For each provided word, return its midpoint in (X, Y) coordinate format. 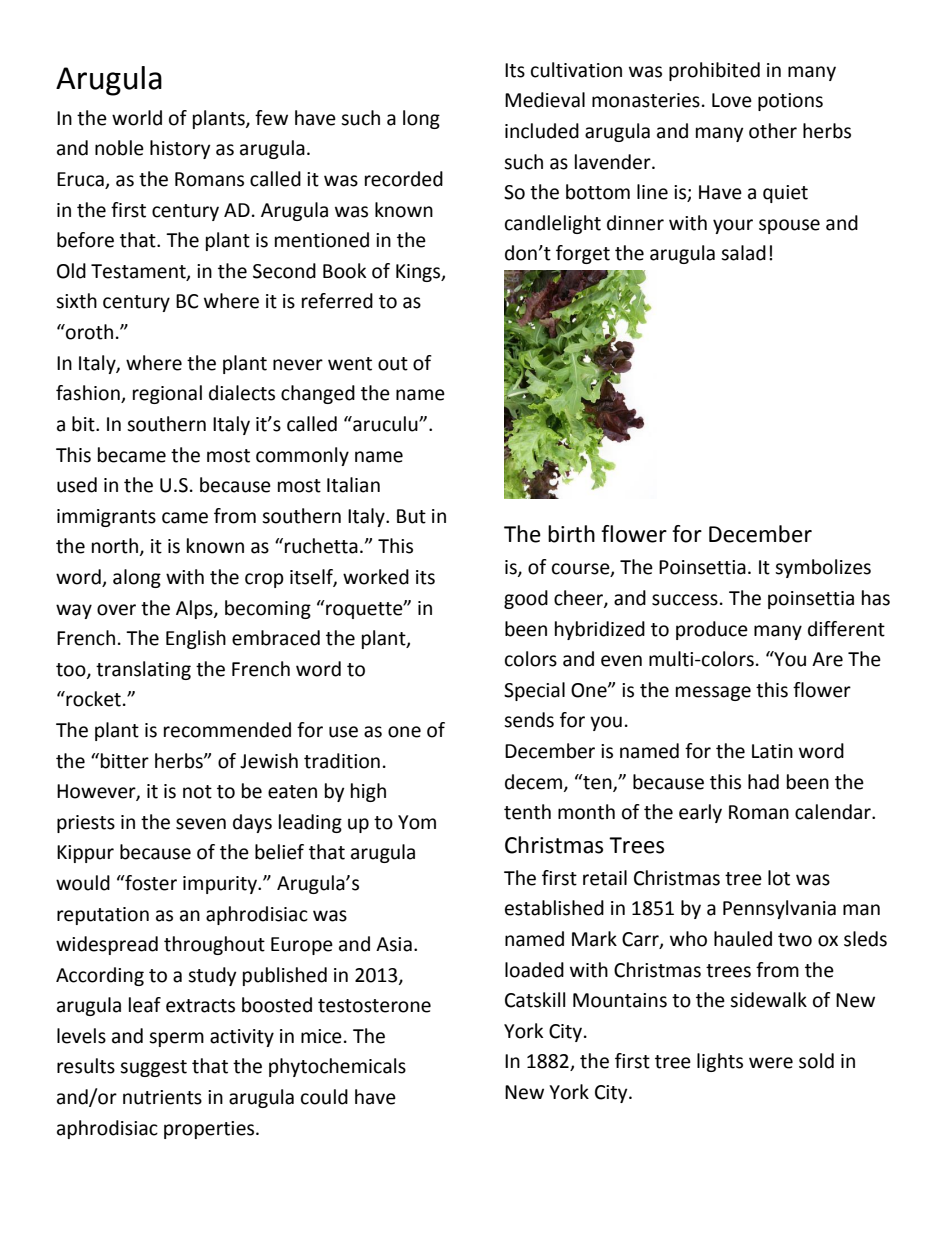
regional (167, 394)
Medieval (545, 100)
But (411, 516)
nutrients (162, 1097)
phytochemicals (337, 1067)
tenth (527, 812)
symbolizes (823, 568)
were (771, 1063)
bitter (125, 761)
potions (790, 102)
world (137, 118)
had (763, 782)
